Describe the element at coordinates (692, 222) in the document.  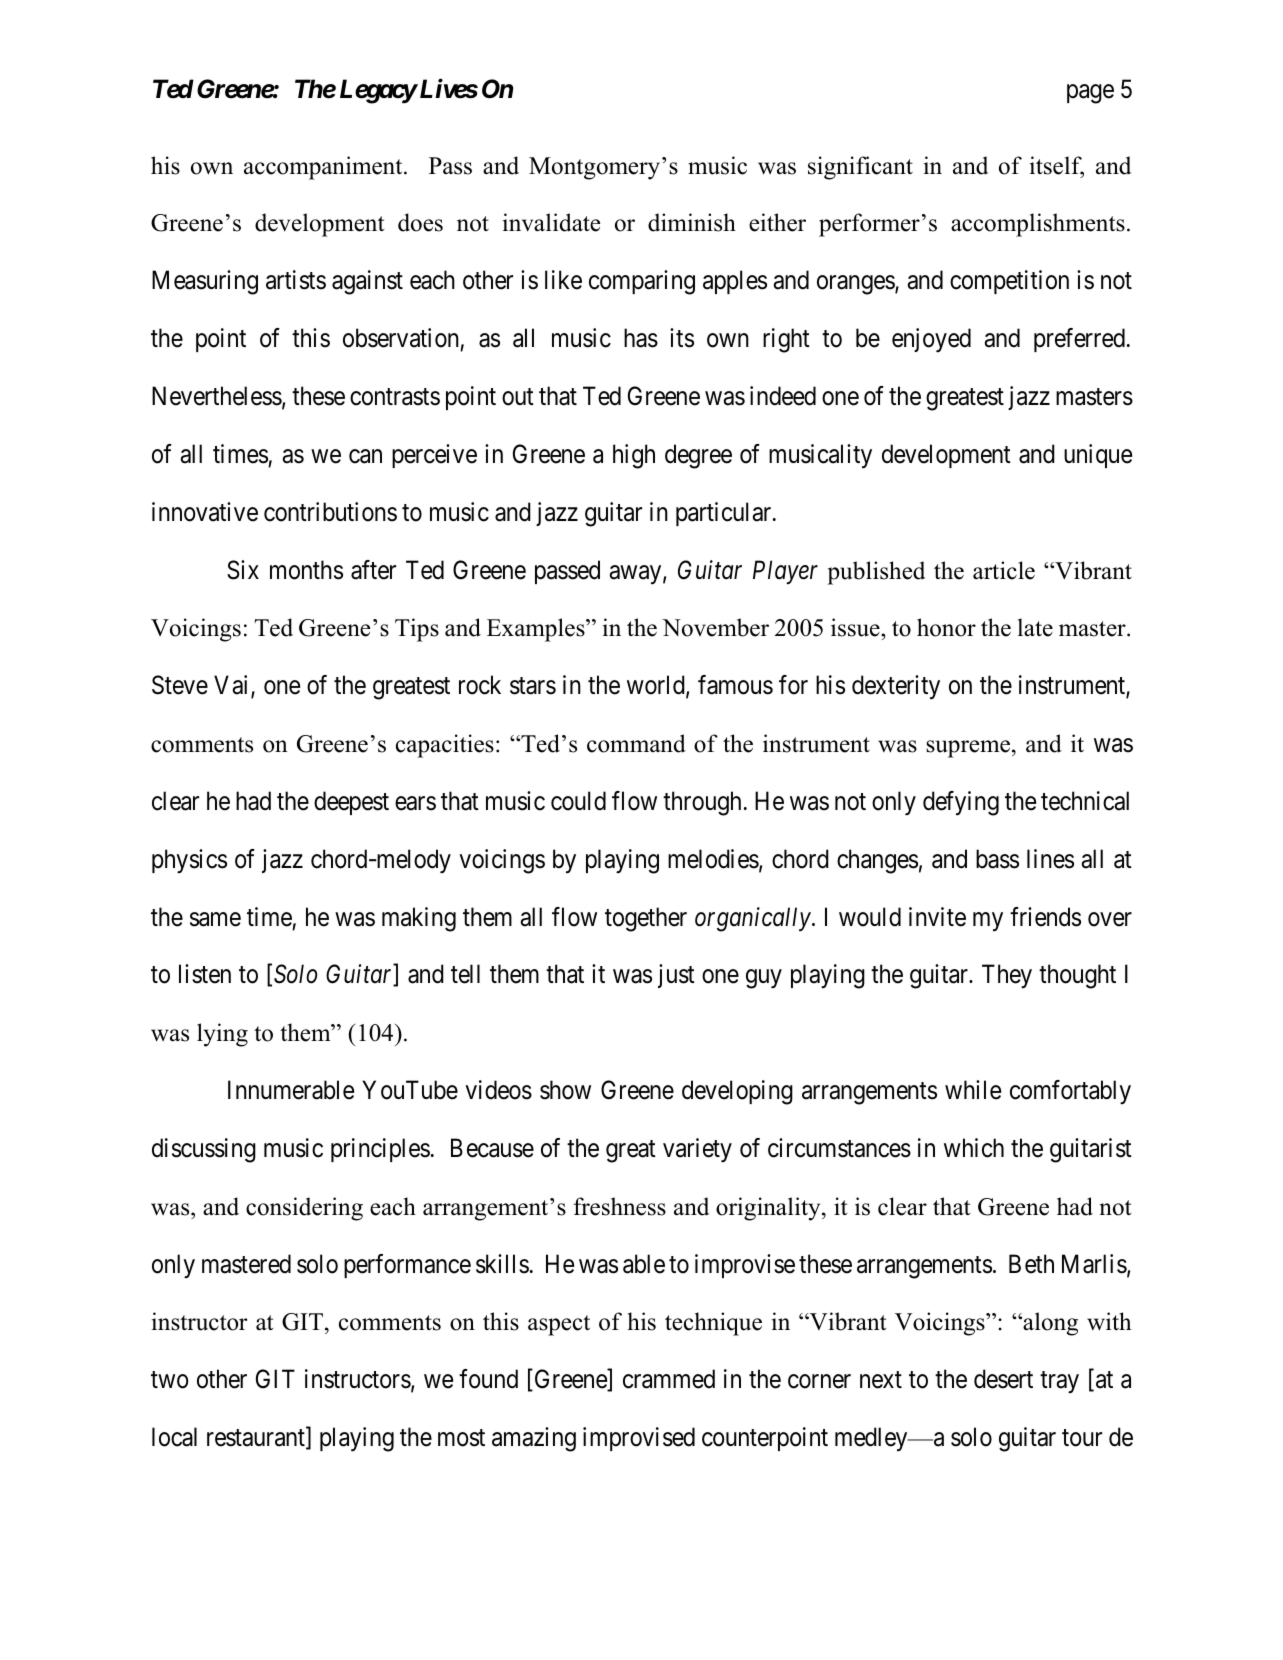
I see `diminish` at that location.
